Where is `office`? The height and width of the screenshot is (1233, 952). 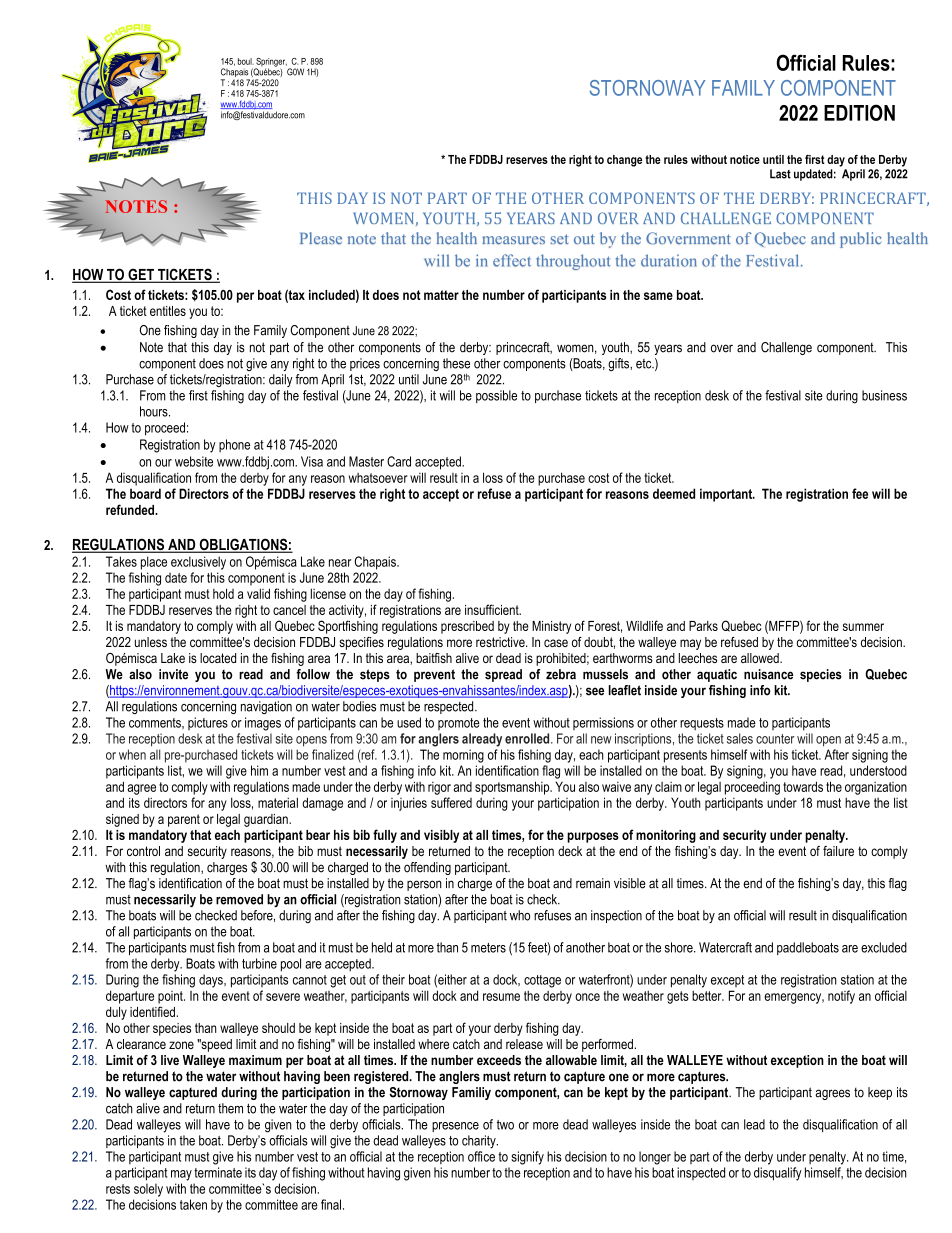 office is located at coordinates (481, 1156).
